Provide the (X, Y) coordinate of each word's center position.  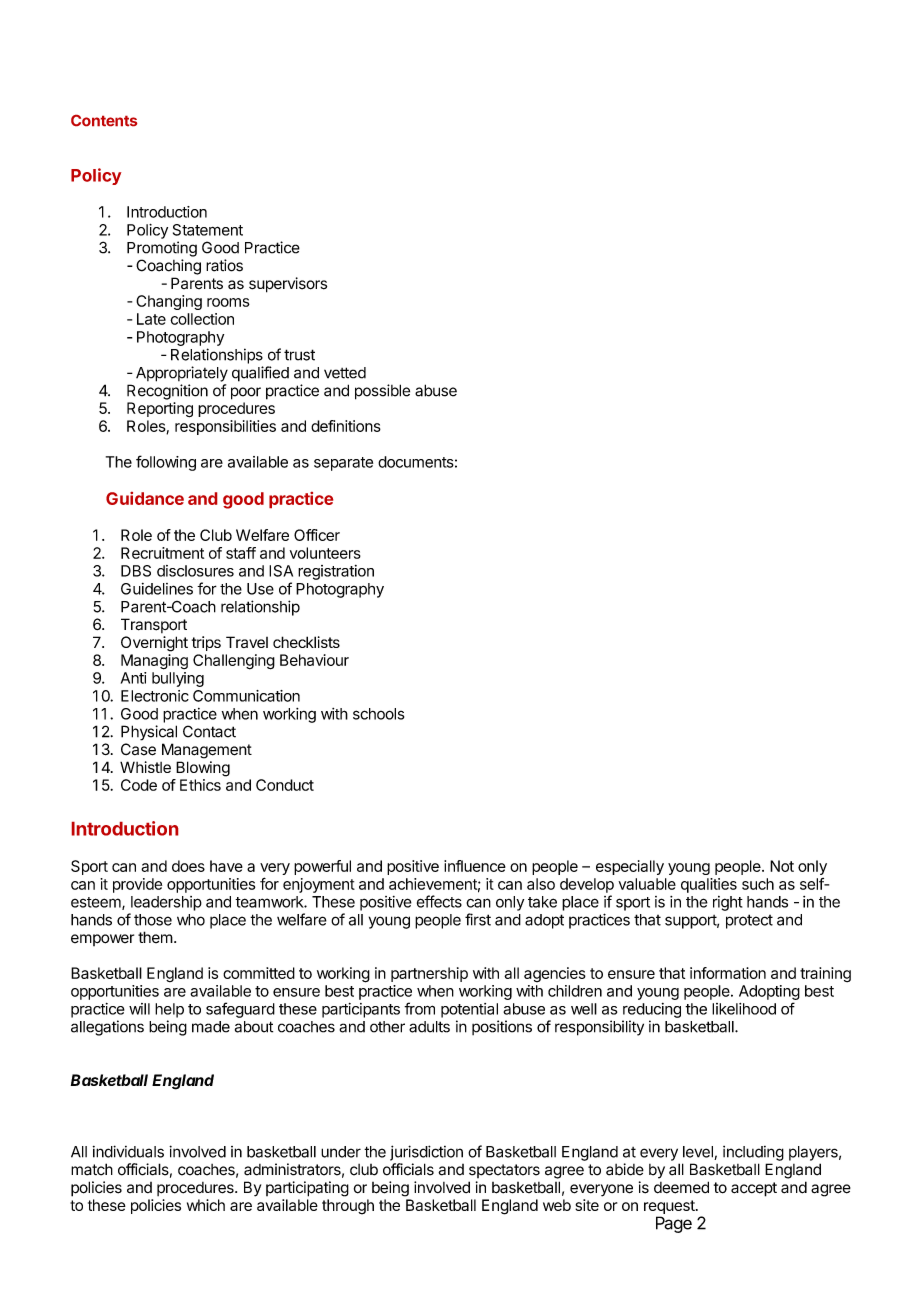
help (169, 1010)
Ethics (200, 785)
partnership (429, 974)
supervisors (288, 285)
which (206, 1205)
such (758, 884)
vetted (345, 373)
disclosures (195, 571)
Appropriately (182, 374)
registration (336, 572)
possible (382, 392)
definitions (346, 426)
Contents (104, 120)
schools (378, 714)
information (728, 973)
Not (782, 866)
